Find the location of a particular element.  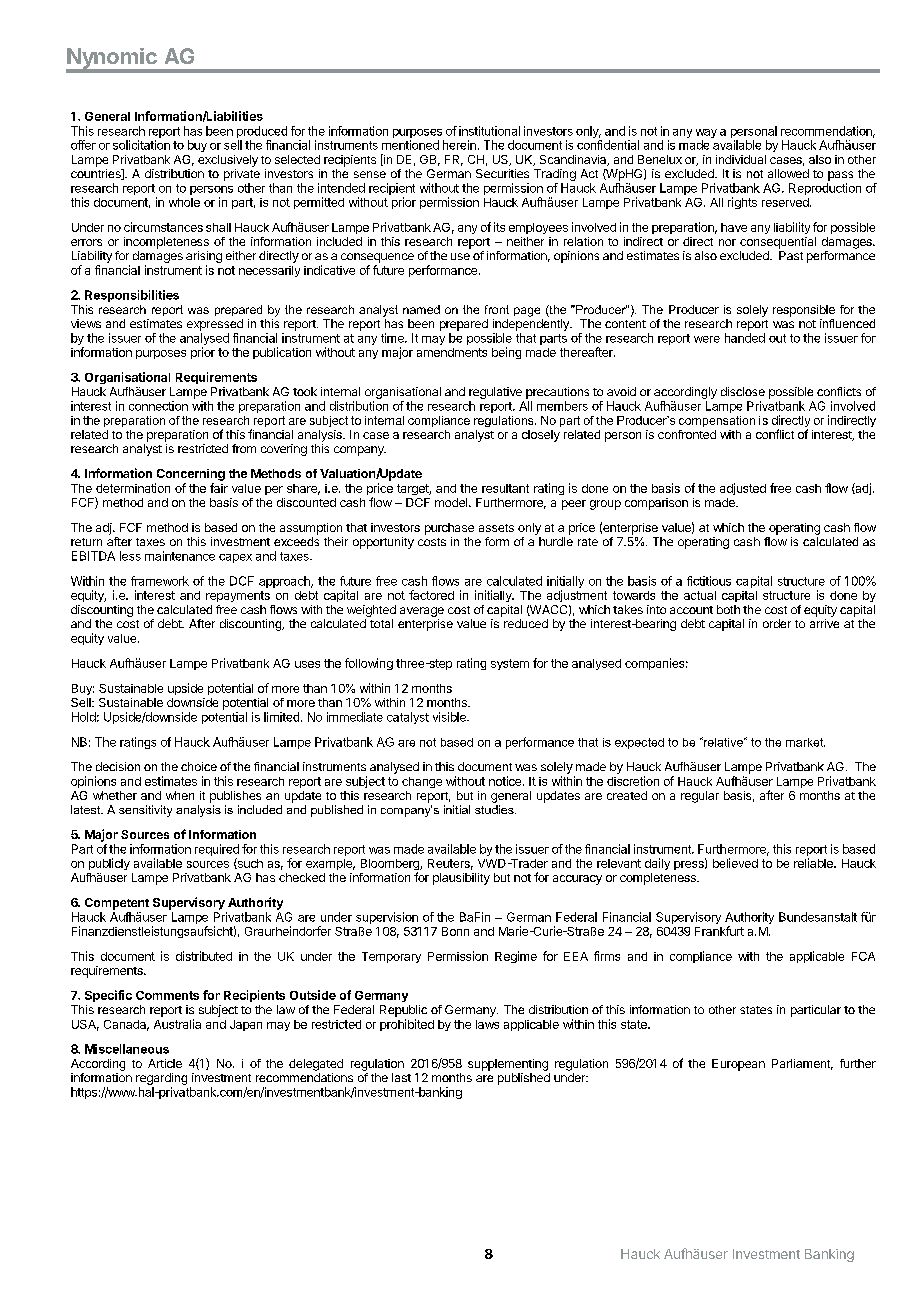

order is located at coordinates (777, 623).
